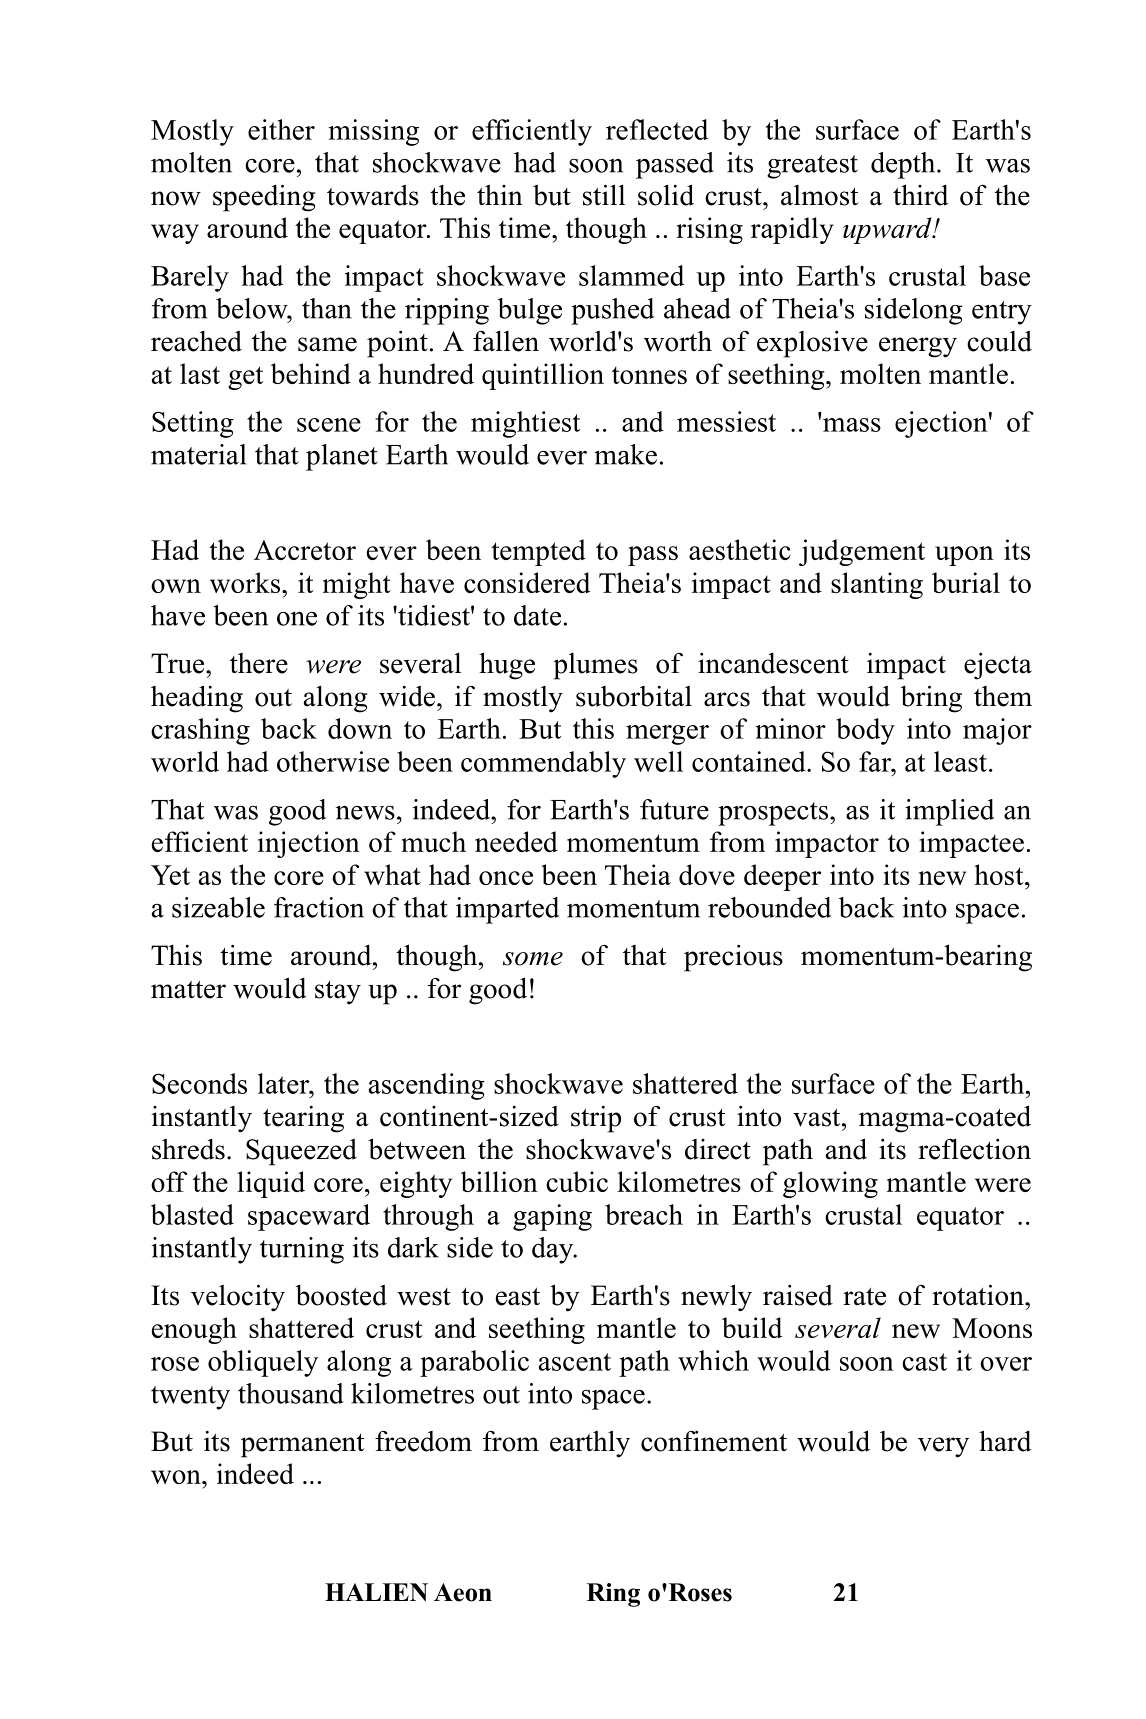 The height and width of the screenshot is (1719, 1146). I want to click on depth, so click(904, 165).
